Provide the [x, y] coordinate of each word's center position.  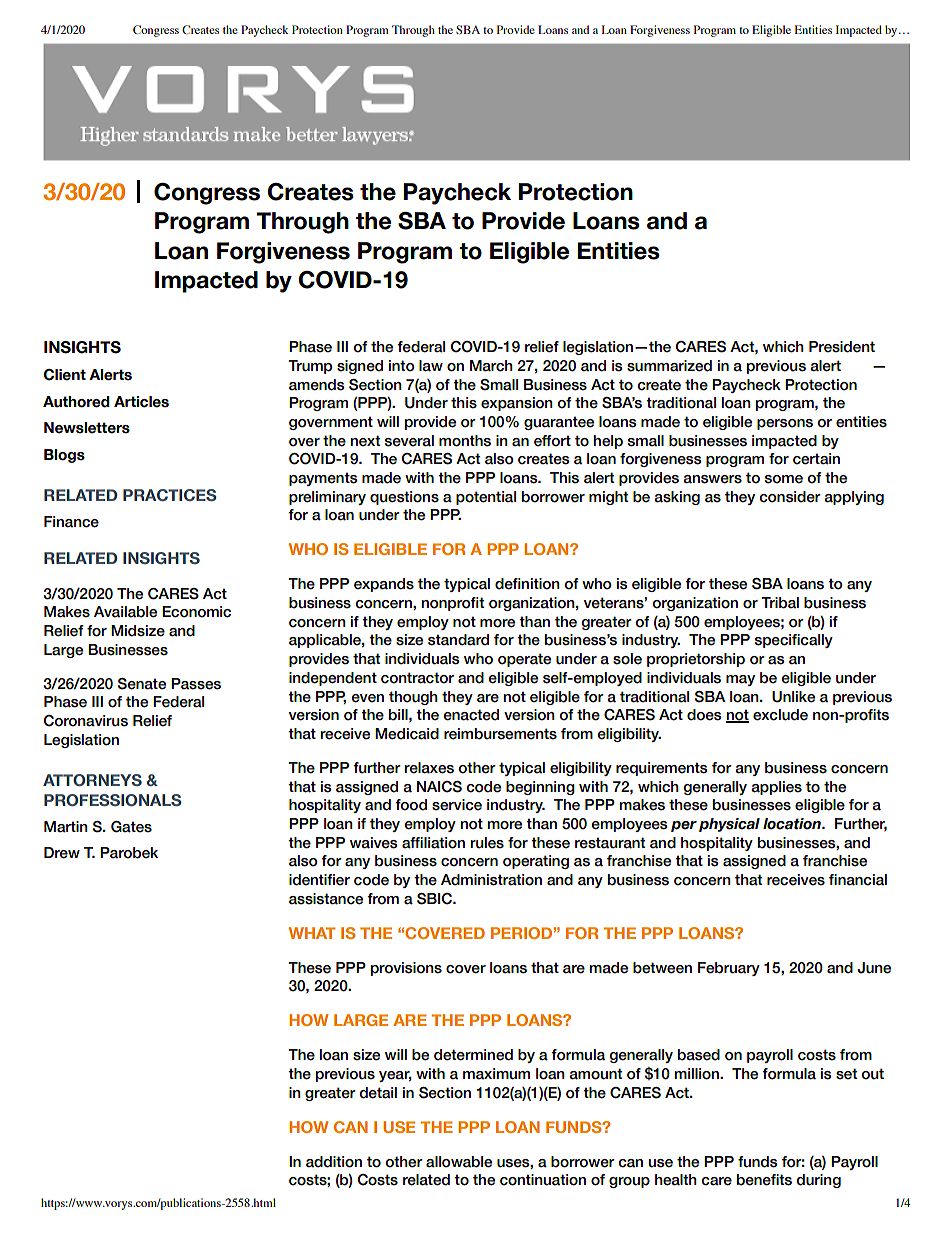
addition [334, 1162]
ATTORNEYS [92, 780]
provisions [406, 969]
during [818, 1181]
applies [776, 788]
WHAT [312, 933]
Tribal [780, 603]
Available [125, 612]
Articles [141, 402]
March [491, 366]
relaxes [429, 768]
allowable [459, 1162]
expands [384, 585]
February [729, 969]
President [842, 347]
